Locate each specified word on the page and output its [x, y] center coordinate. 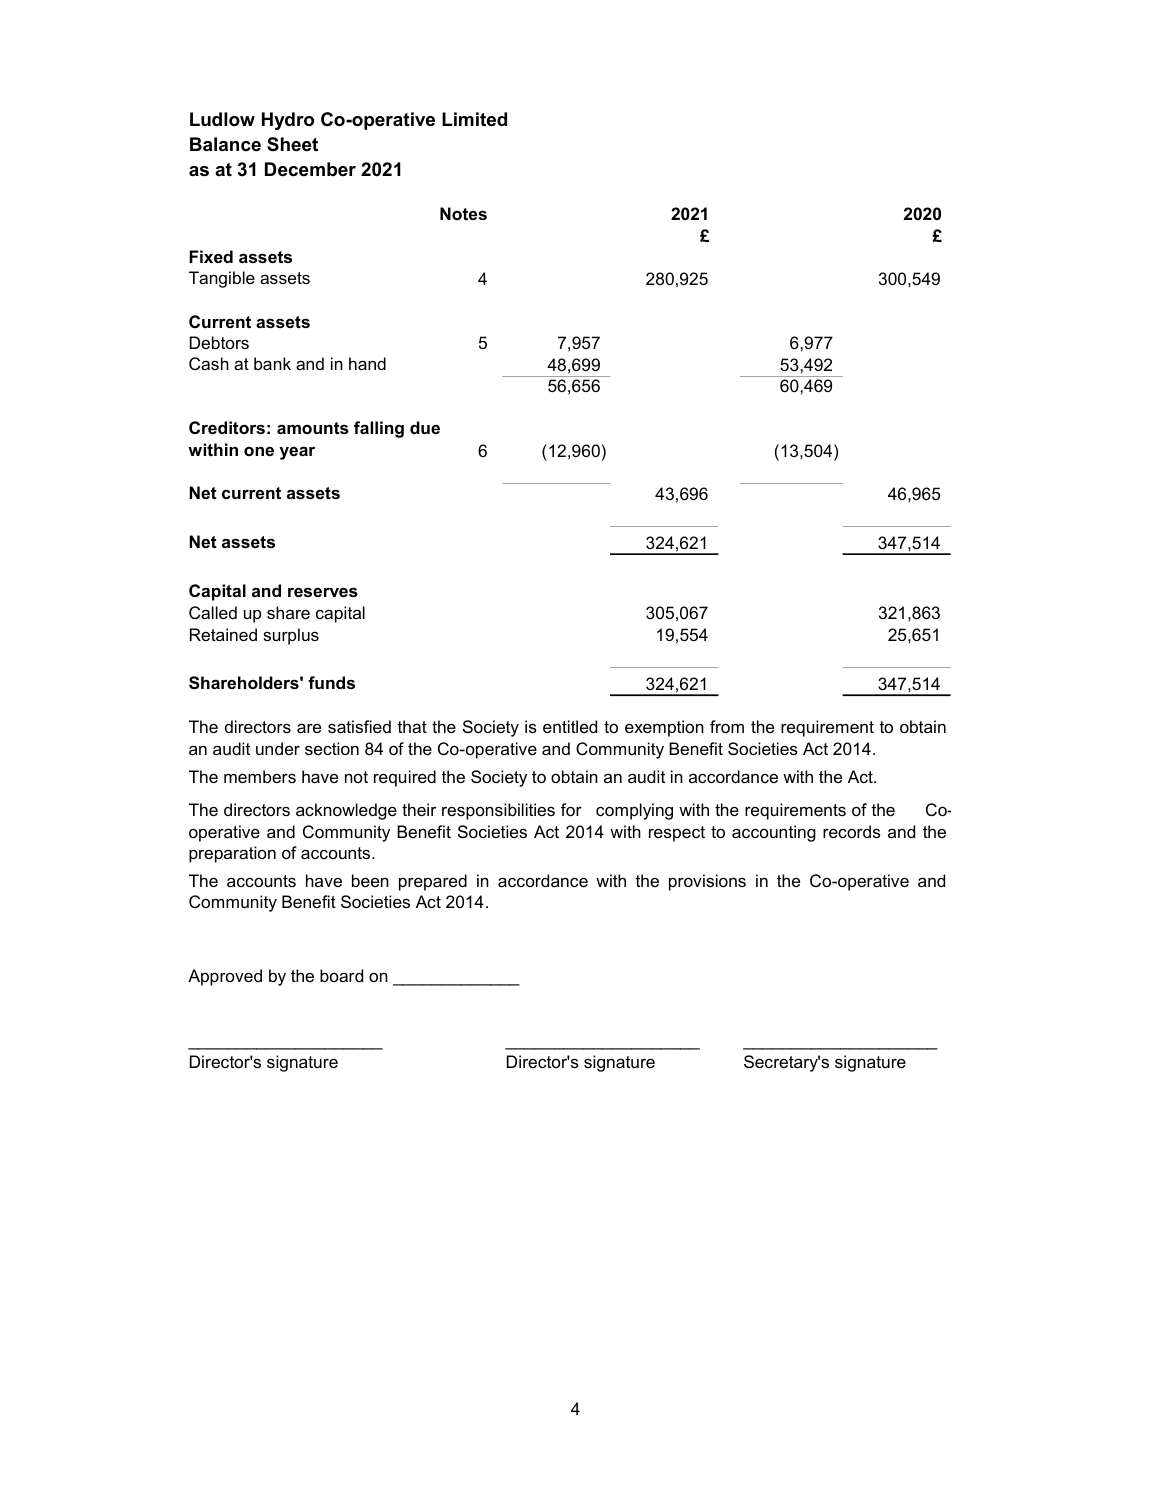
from [727, 726]
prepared [433, 882]
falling [379, 429]
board [341, 975]
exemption [664, 728]
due [425, 427]
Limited [474, 119]
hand [367, 363]
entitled [570, 726]
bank [272, 363]
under [278, 748]
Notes [463, 213]
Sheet [292, 144]
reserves [323, 592]
